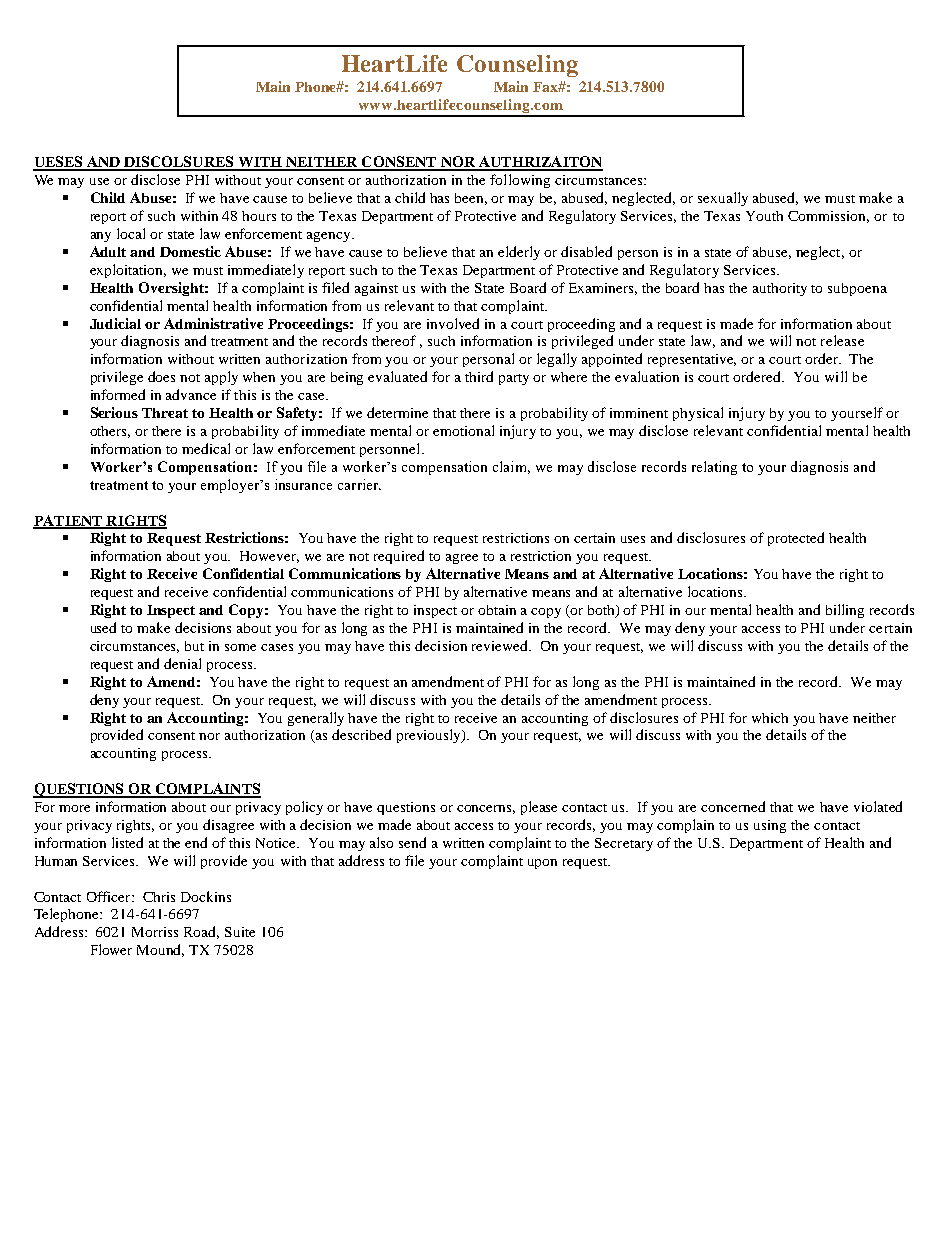  Describe the element at coordinates (182, 663) in the document. I see `denial` at that location.
